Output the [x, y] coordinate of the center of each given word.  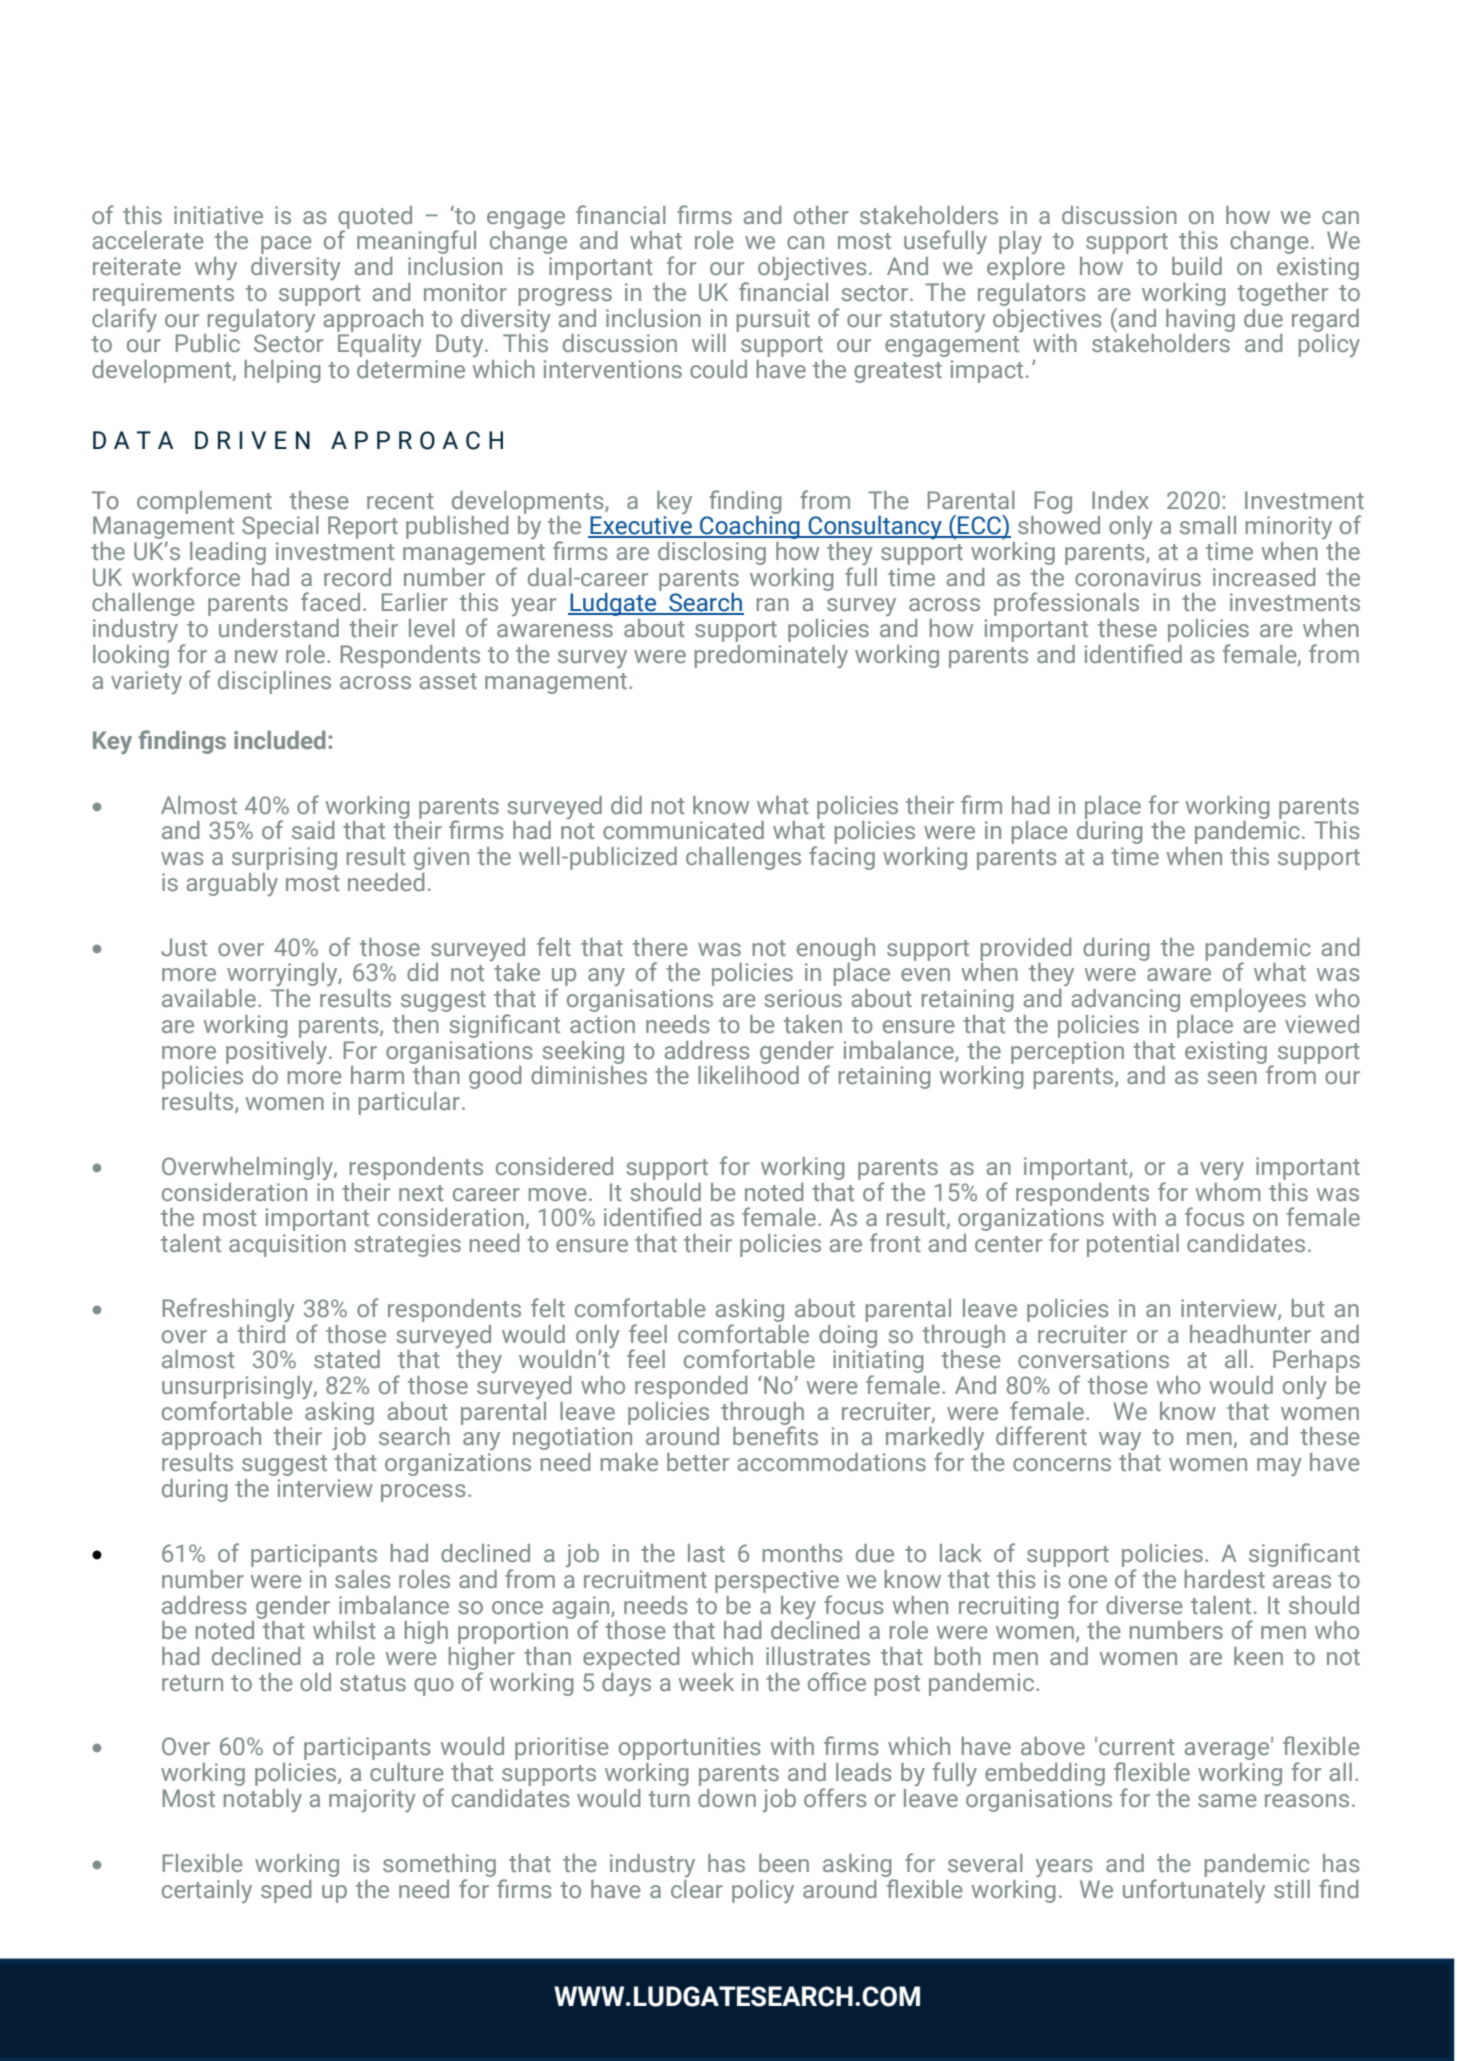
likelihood [748, 1073]
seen [1232, 1077]
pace [286, 245]
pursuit [773, 320]
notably [263, 1800]
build [1197, 266]
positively [278, 1052]
